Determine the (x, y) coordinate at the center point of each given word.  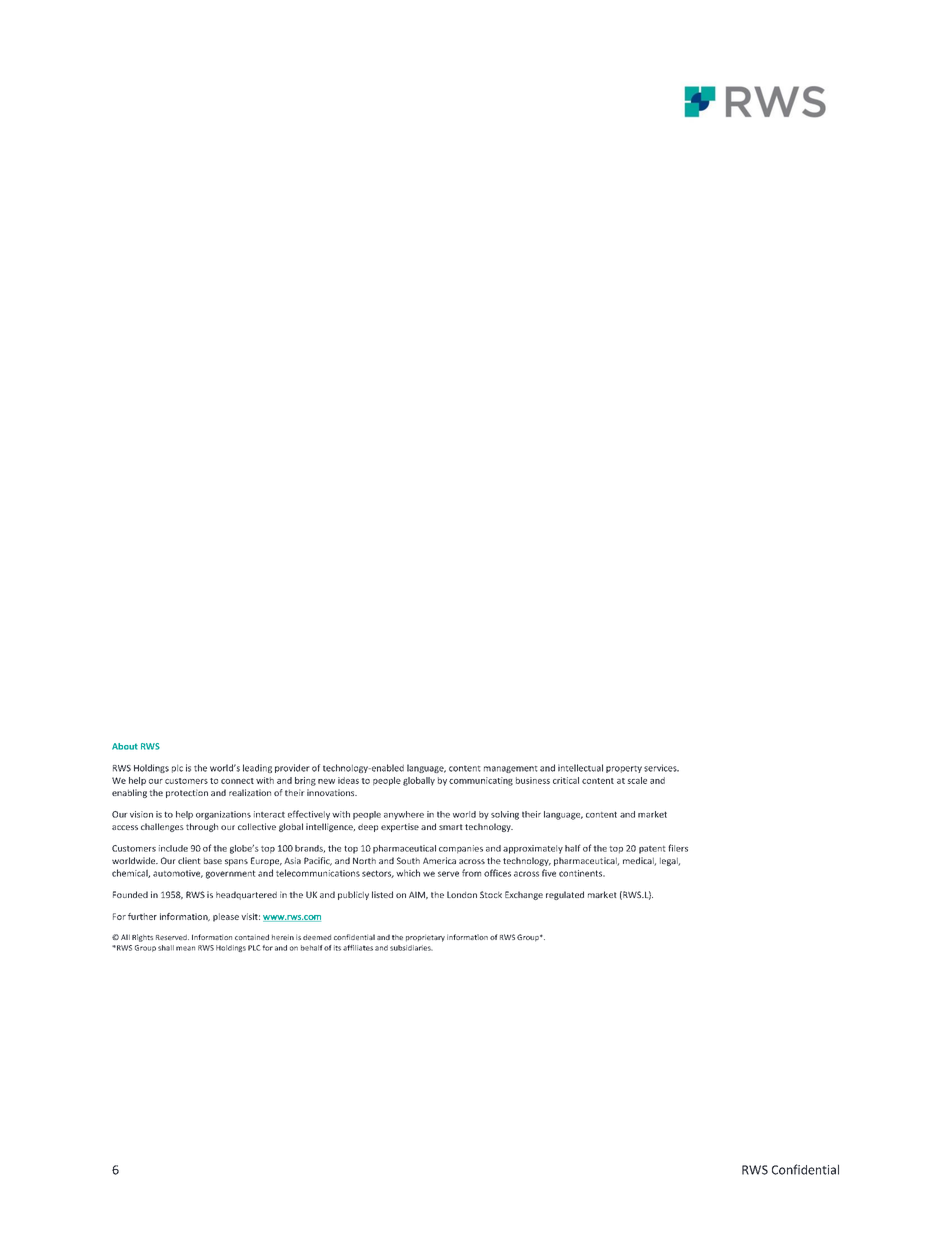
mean (185, 948)
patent (652, 850)
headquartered (246, 895)
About (125, 746)
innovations (332, 792)
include (173, 848)
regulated (565, 895)
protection (187, 793)
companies (461, 849)
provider (292, 768)
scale (637, 780)
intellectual (580, 768)
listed (382, 894)
